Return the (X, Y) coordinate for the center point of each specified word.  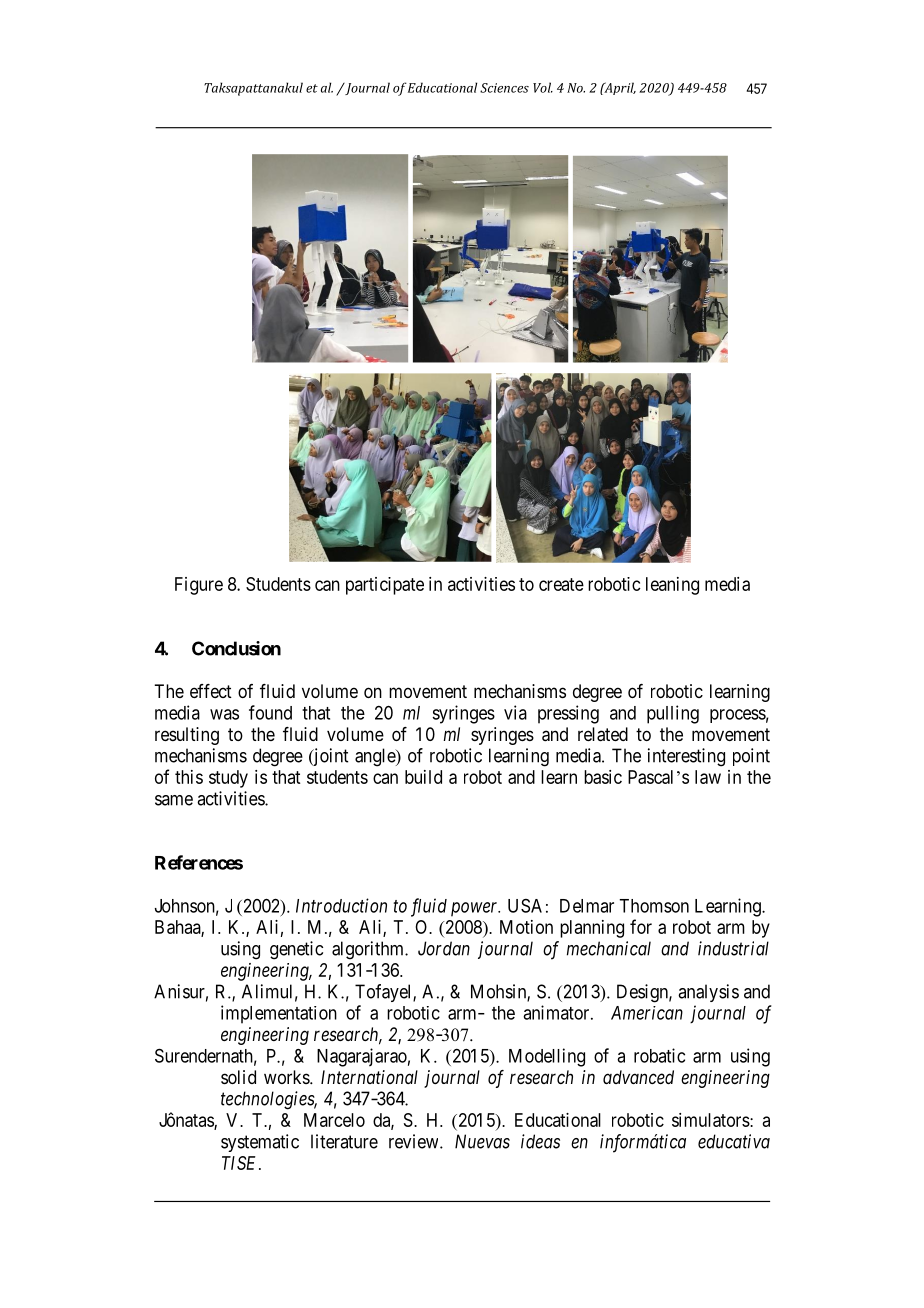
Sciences (504, 88)
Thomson (654, 906)
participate (385, 586)
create (561, 584)
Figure (199, 586)
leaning (672, 586)
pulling (673, 714)
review (415, 1141)
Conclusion (236, 648)
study (228, 779)
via (515, 712)
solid (238, 1077)
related (603, 734)
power (475, 909)
